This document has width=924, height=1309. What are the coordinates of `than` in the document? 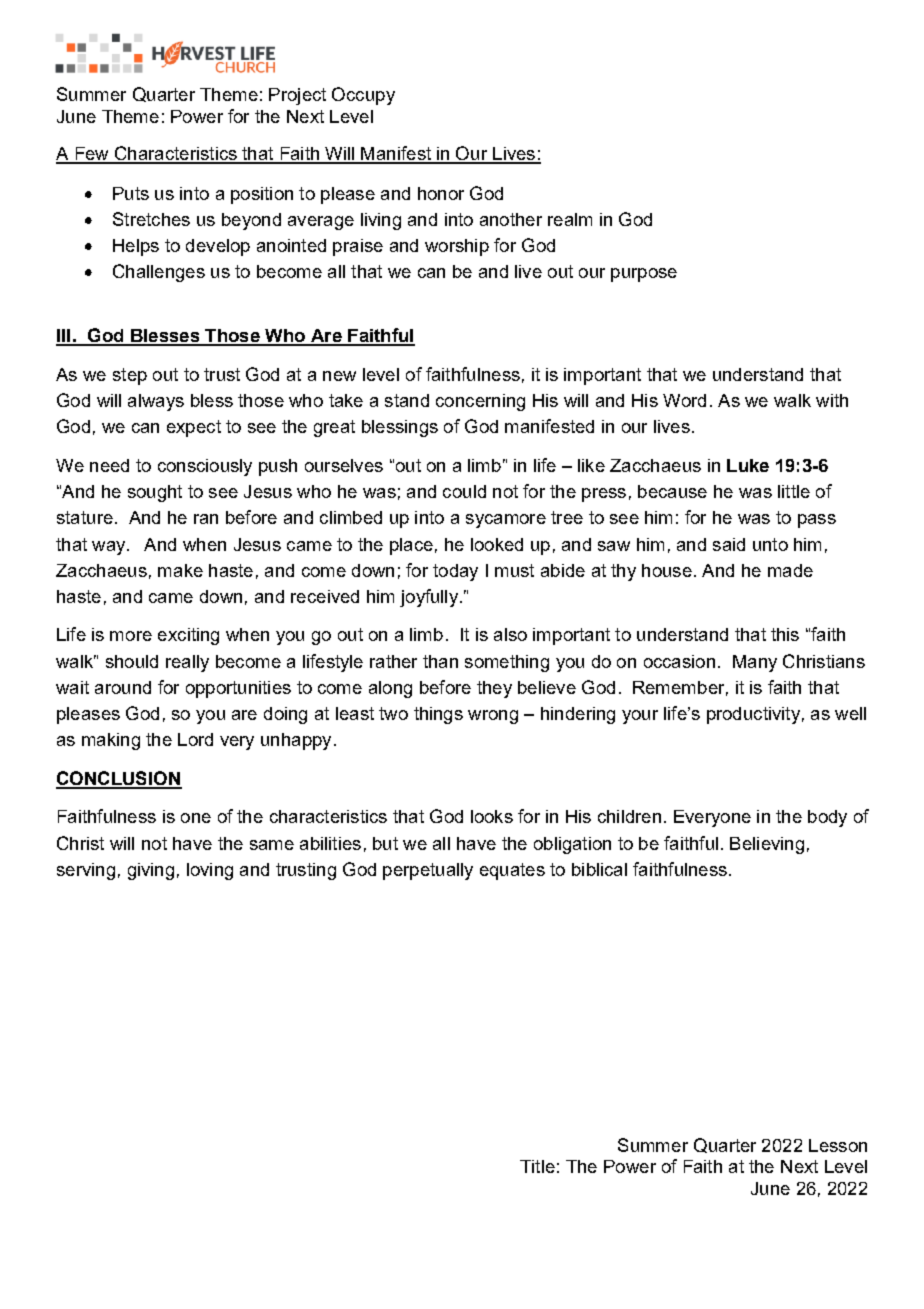 It's located at (440, 661).
